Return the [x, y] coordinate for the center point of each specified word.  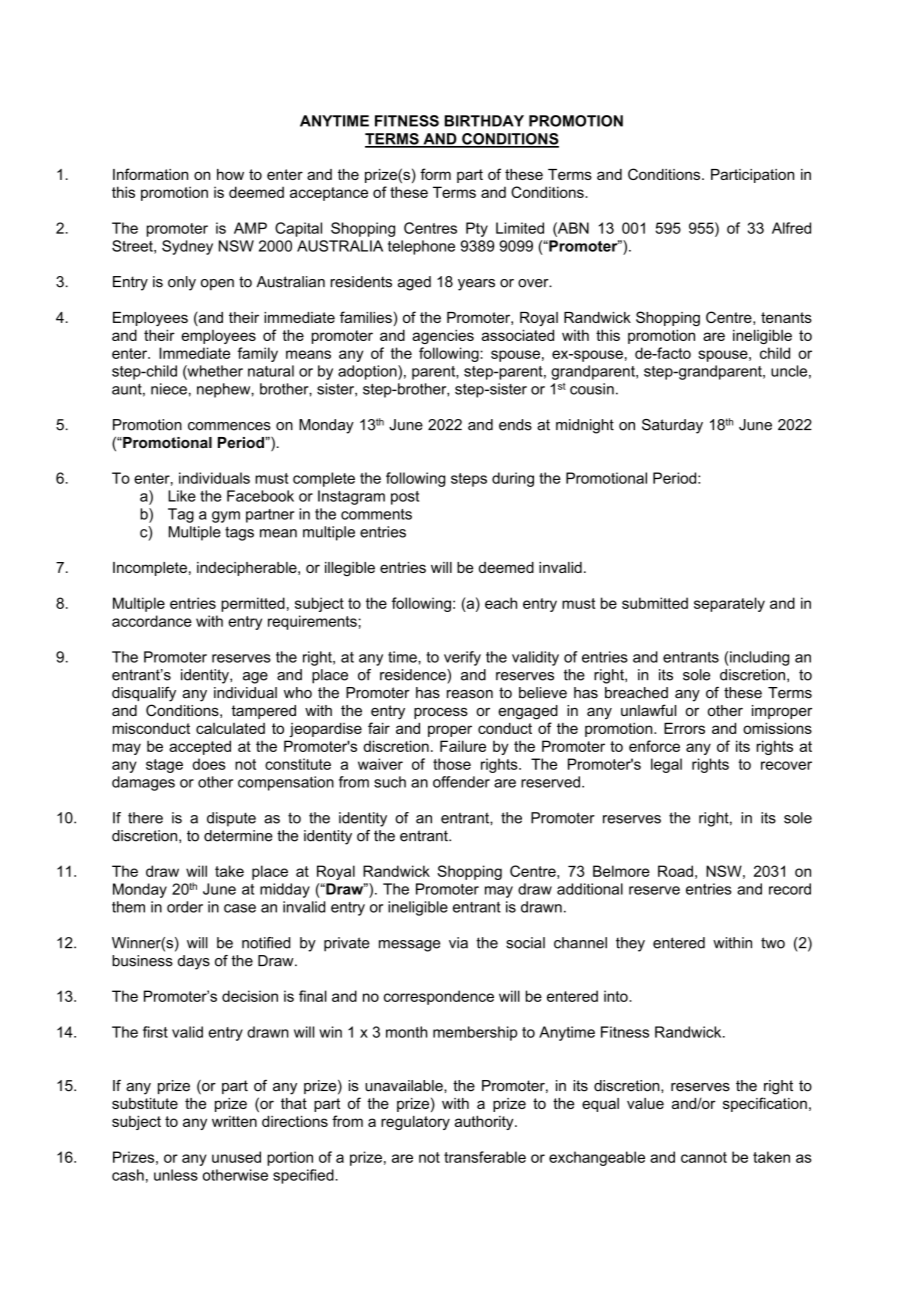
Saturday [672, 426]
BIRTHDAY [484, 121]
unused [236, 1157]
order [185, 907]
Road [675, 871]
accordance [152, 621]
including [759, 658]
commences [229, 426]
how [230, 174]
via [458, 943]
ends [515, 425]
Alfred [791, 228]
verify [462, 658]
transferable [485, 1157]
